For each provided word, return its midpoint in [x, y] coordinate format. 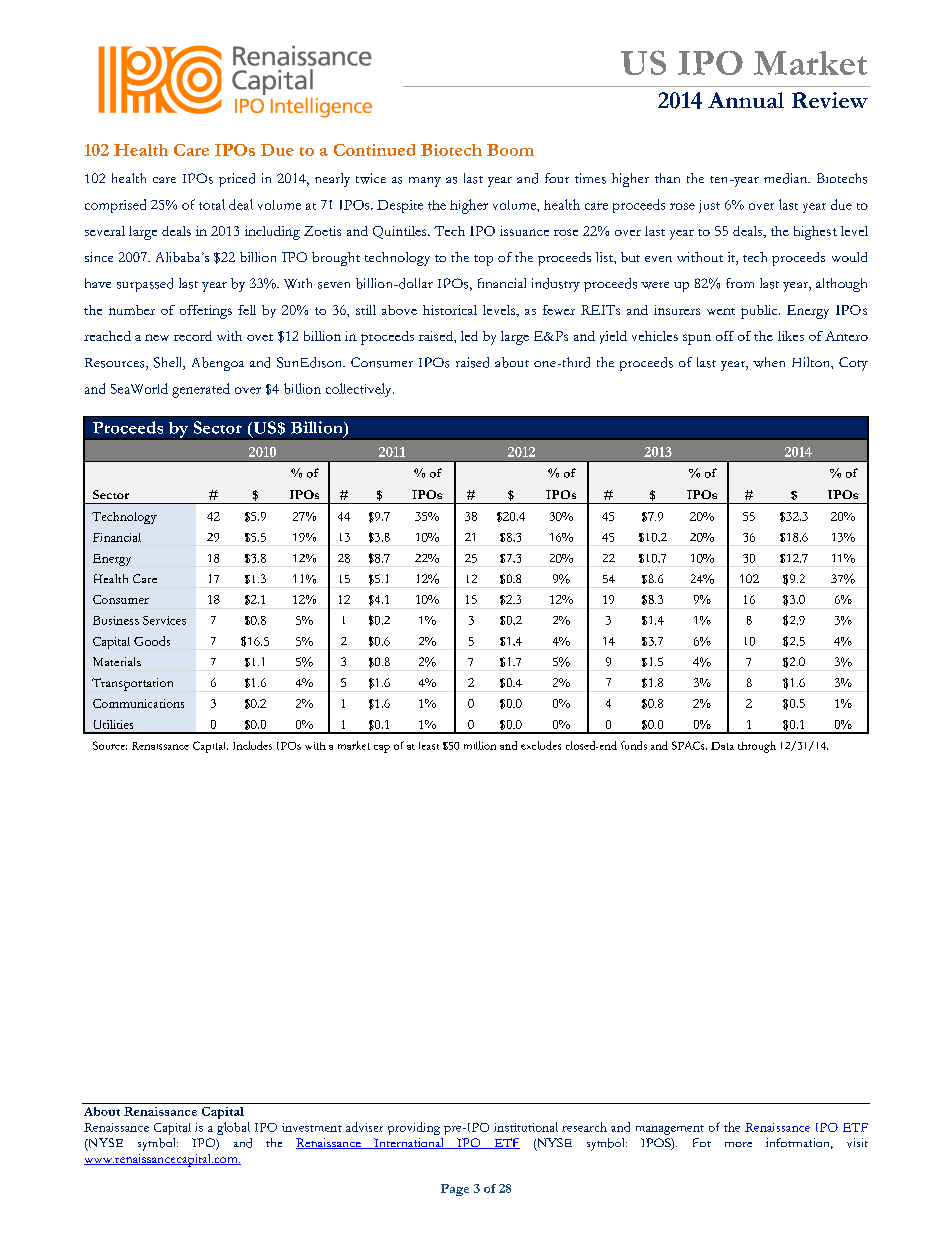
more [738, 1144]
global [233, 1128]
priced [237, 180]
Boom [510, 150]
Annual [746, 100]
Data [722, 746]
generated [201, 390]
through [757, 747]
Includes [252, 745]
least [429, 746]
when [769, 362]
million [480, 745]
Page [455, 1190]
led [469, 336]
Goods [152, 641]
